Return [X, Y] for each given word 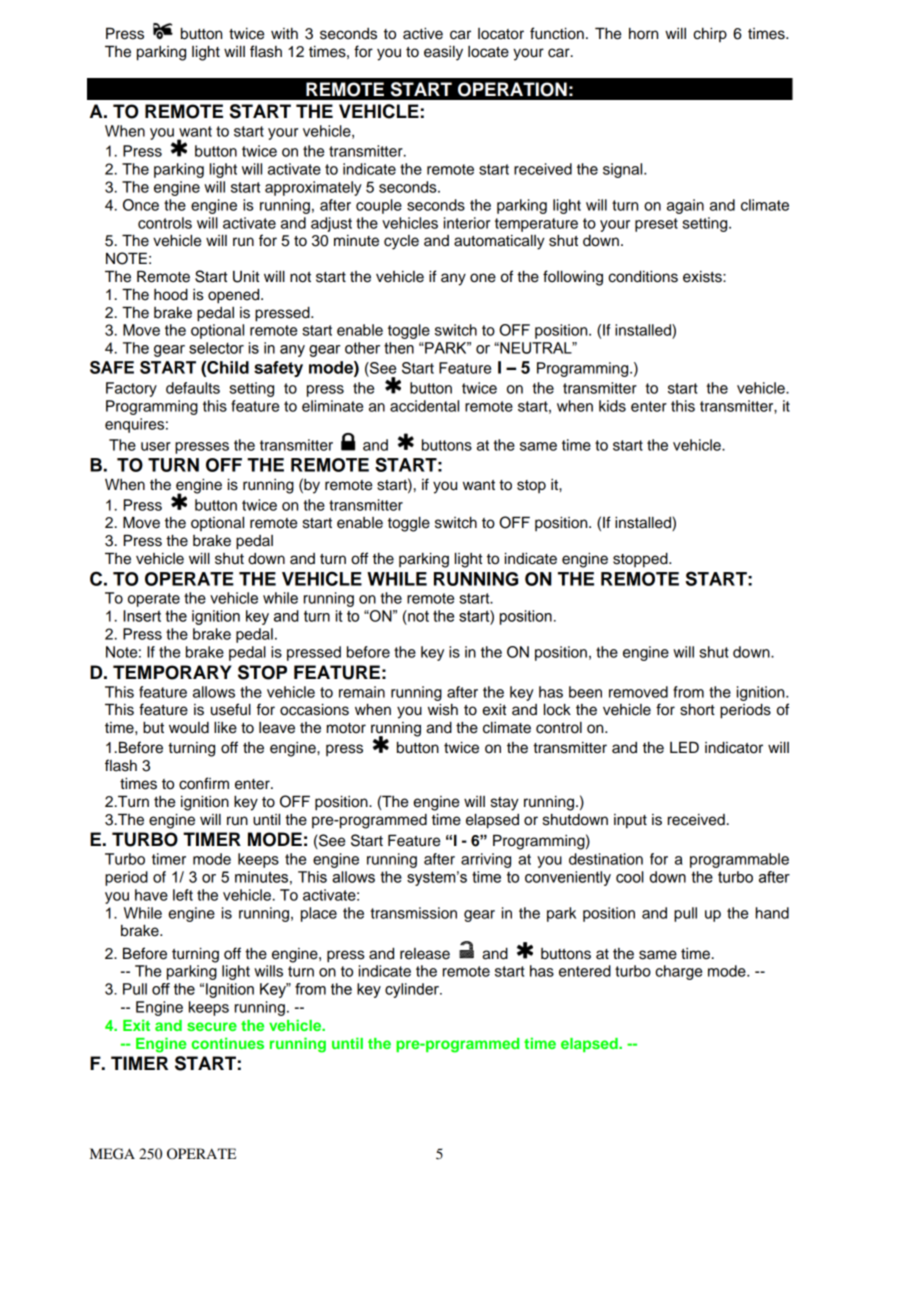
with [284, 33]
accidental [424, 406]
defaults [193, 388]
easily [443, 53]
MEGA [112, 1154]
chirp [710, 34]
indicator [734, 747]
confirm [204, 783]
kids [612, 406]
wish [443, 709]
